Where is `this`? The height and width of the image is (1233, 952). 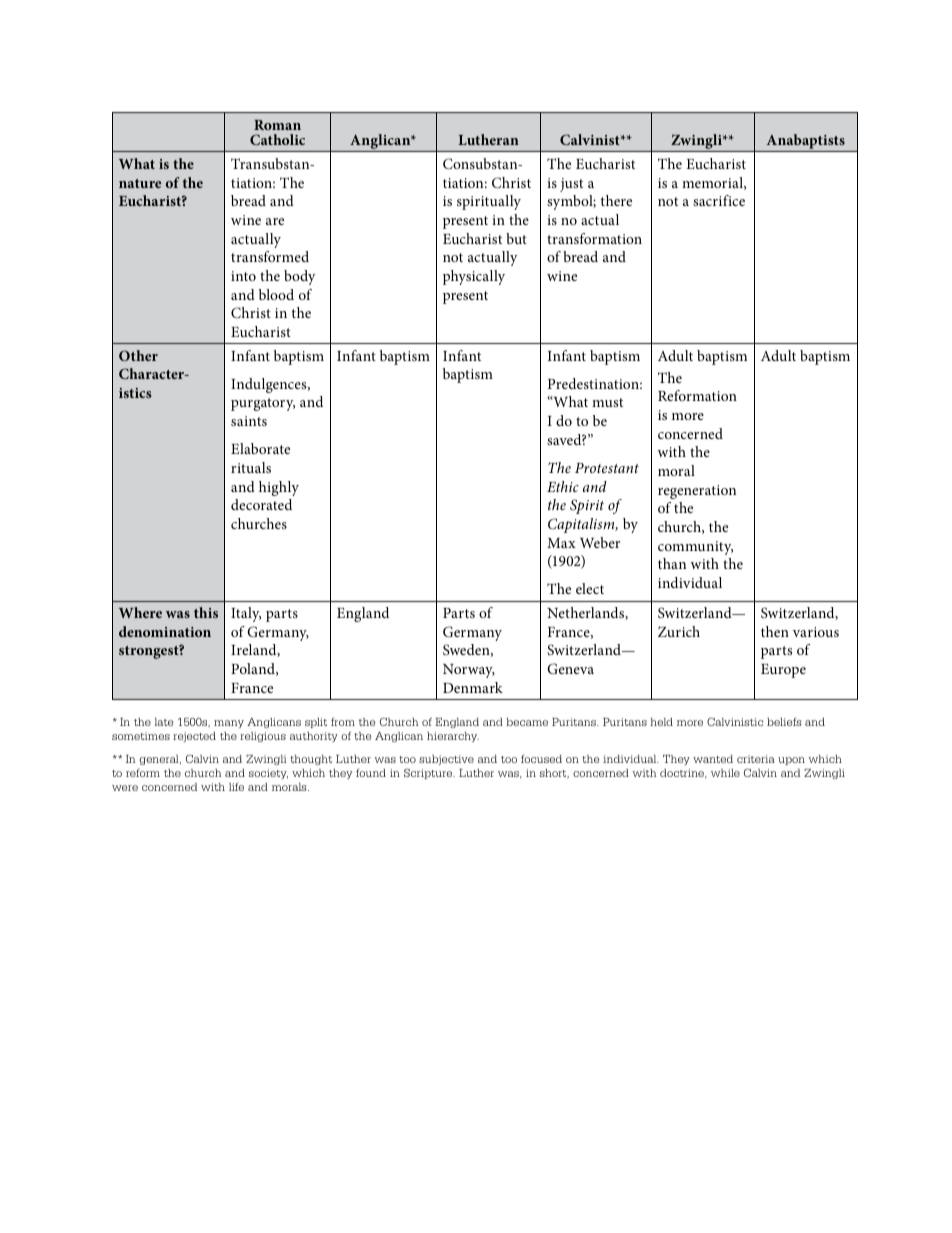 this is located at coordinates (206, 612).
